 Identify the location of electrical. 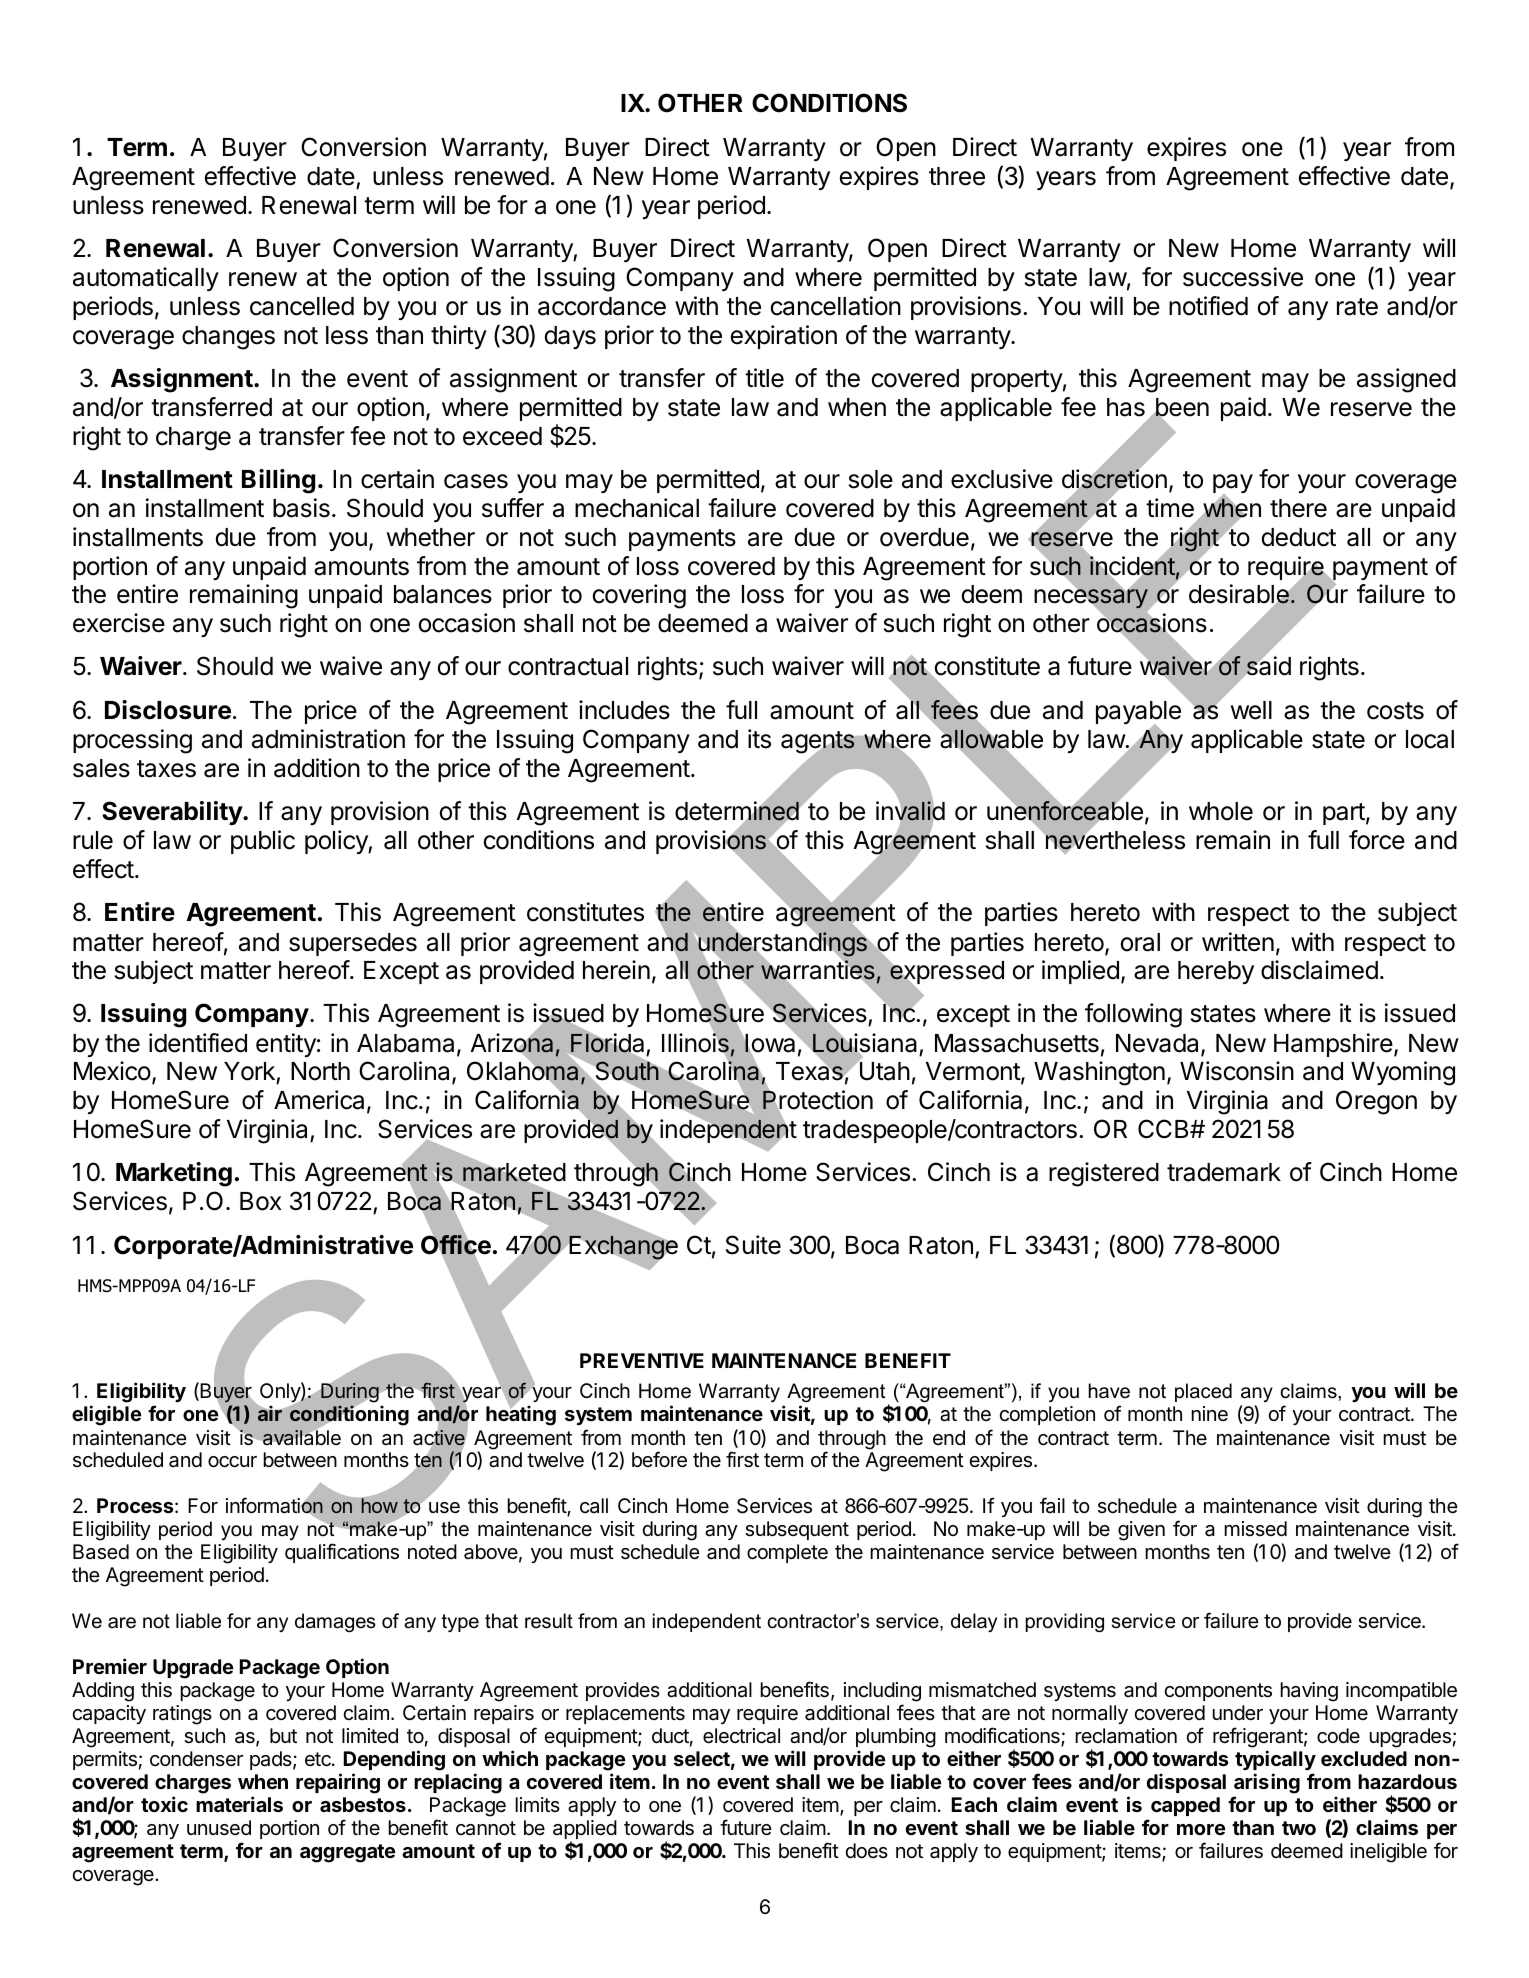
(741, 1736).
